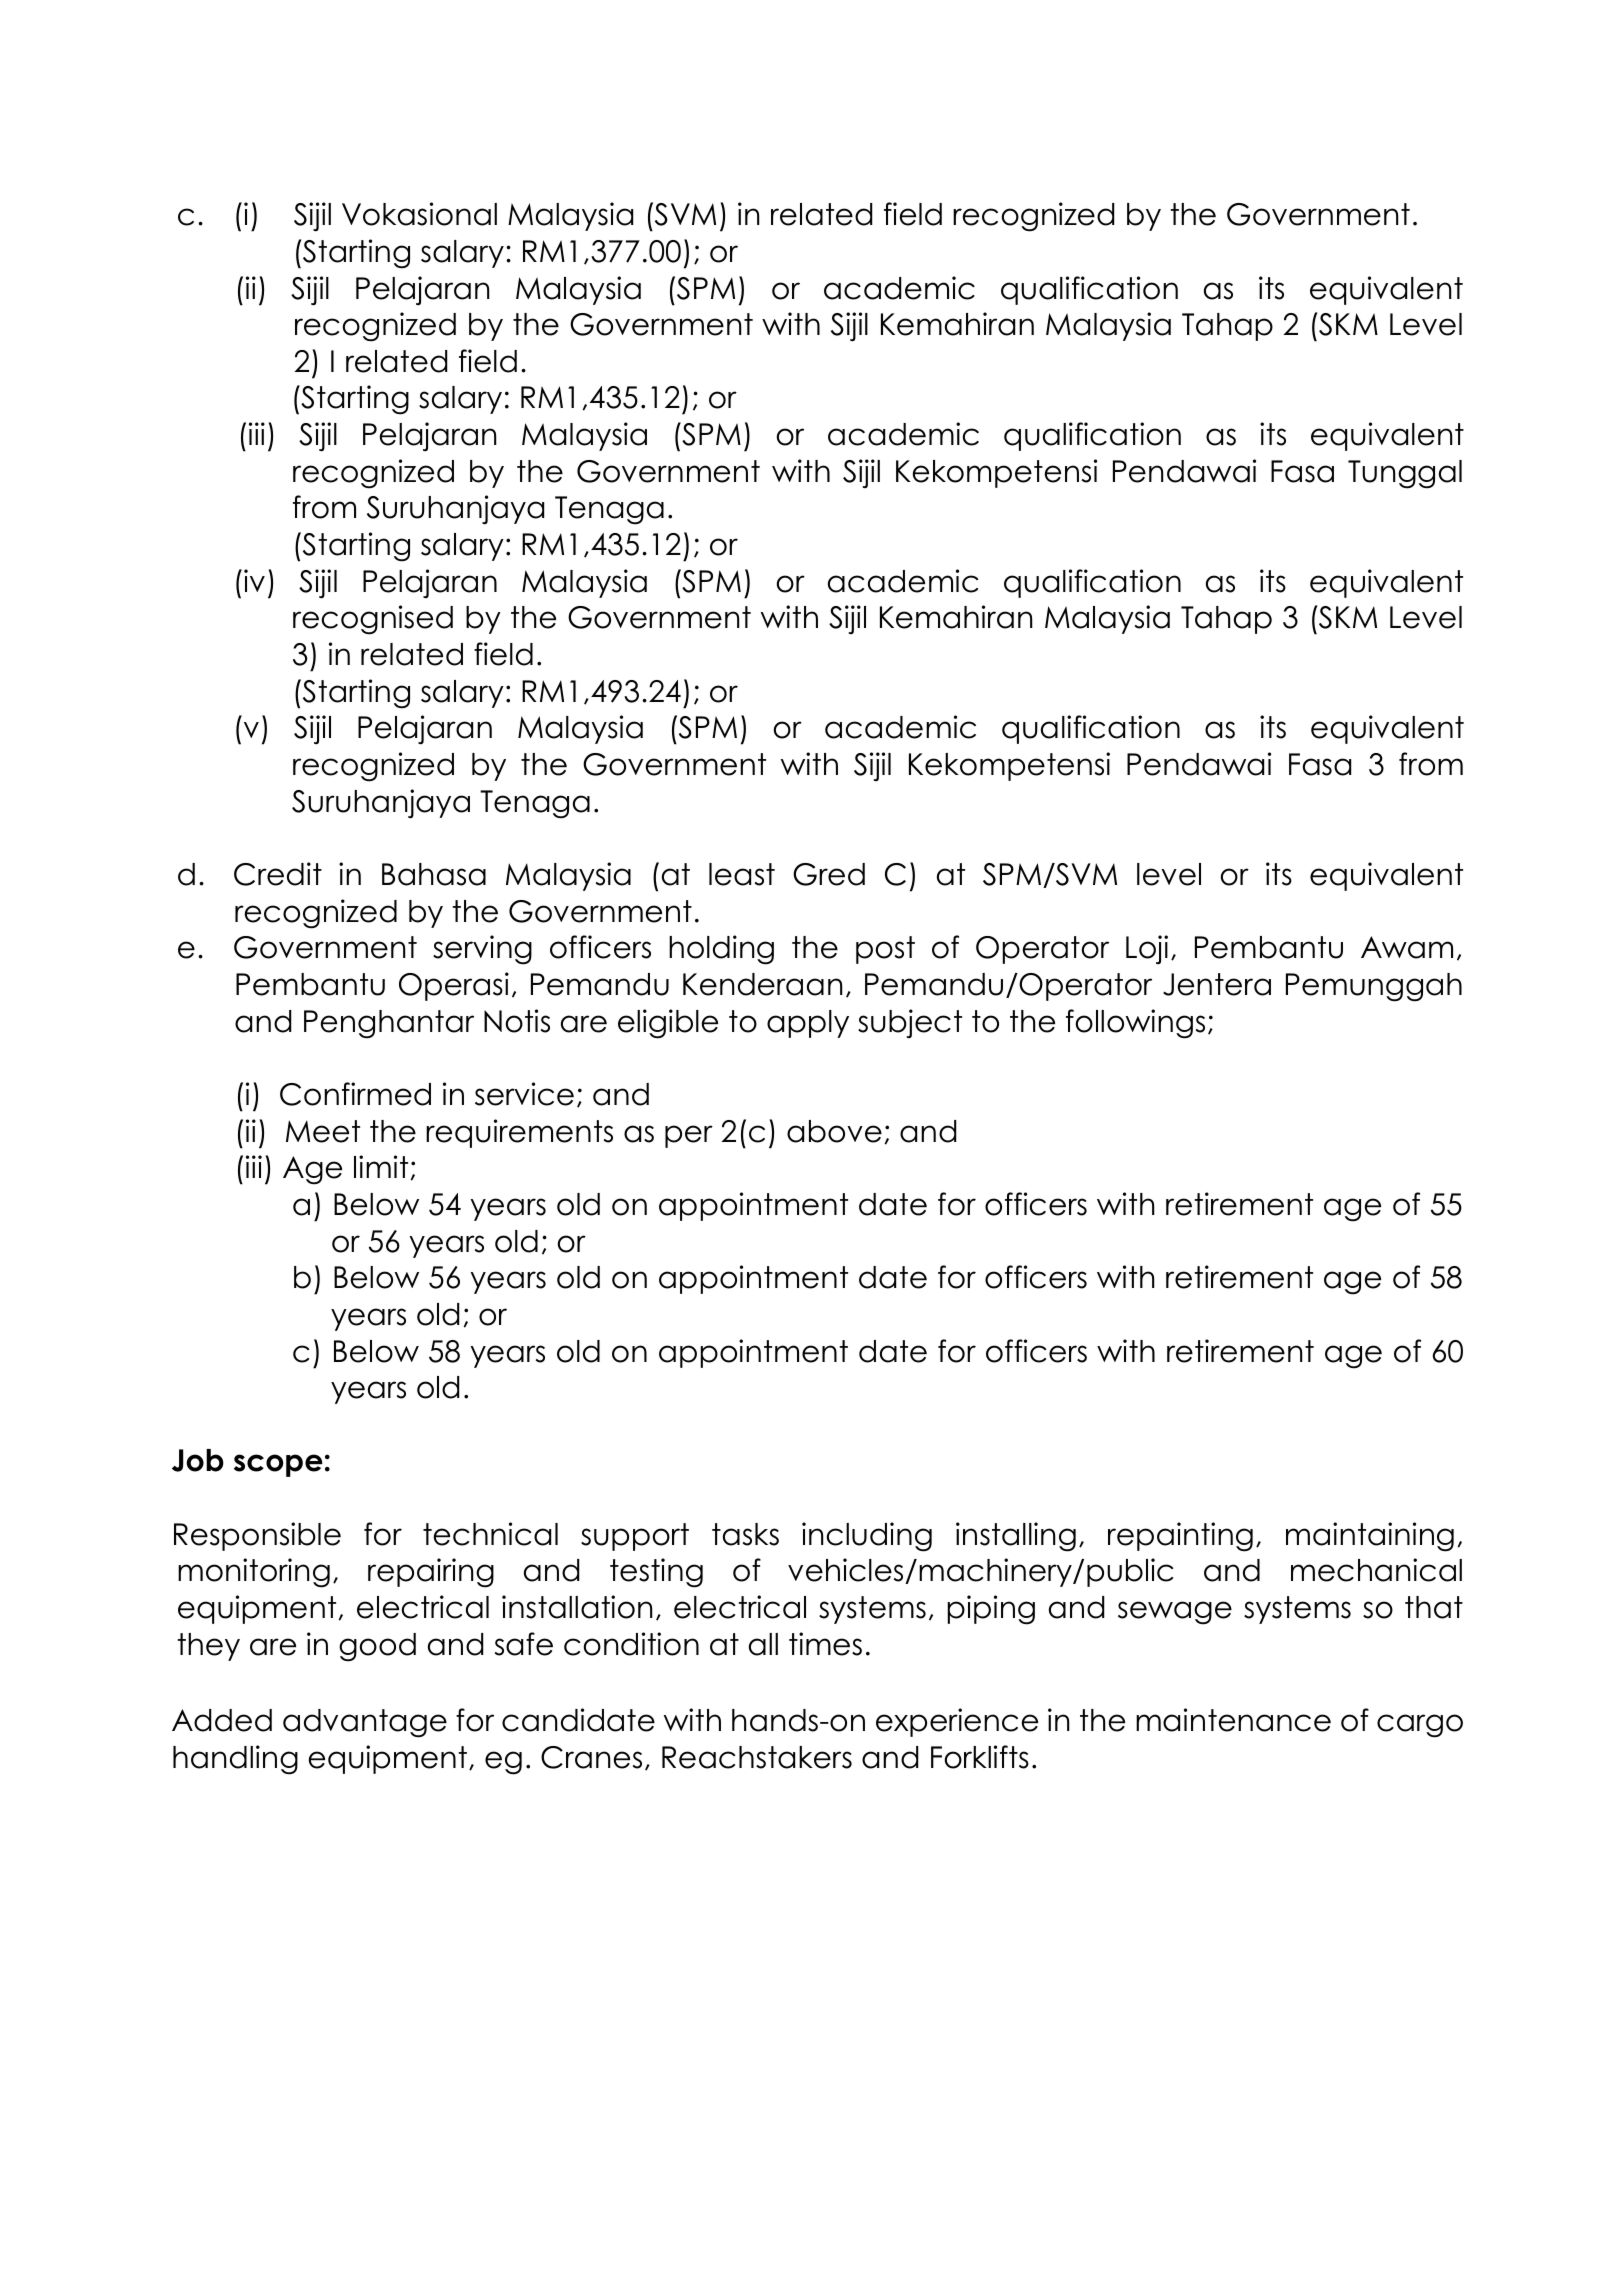 The width and height of the image is (1618, 2288). What do you see at coordinates (365, 1723) in the image?
I see `advantage` at bounding box center [365, 1723].
